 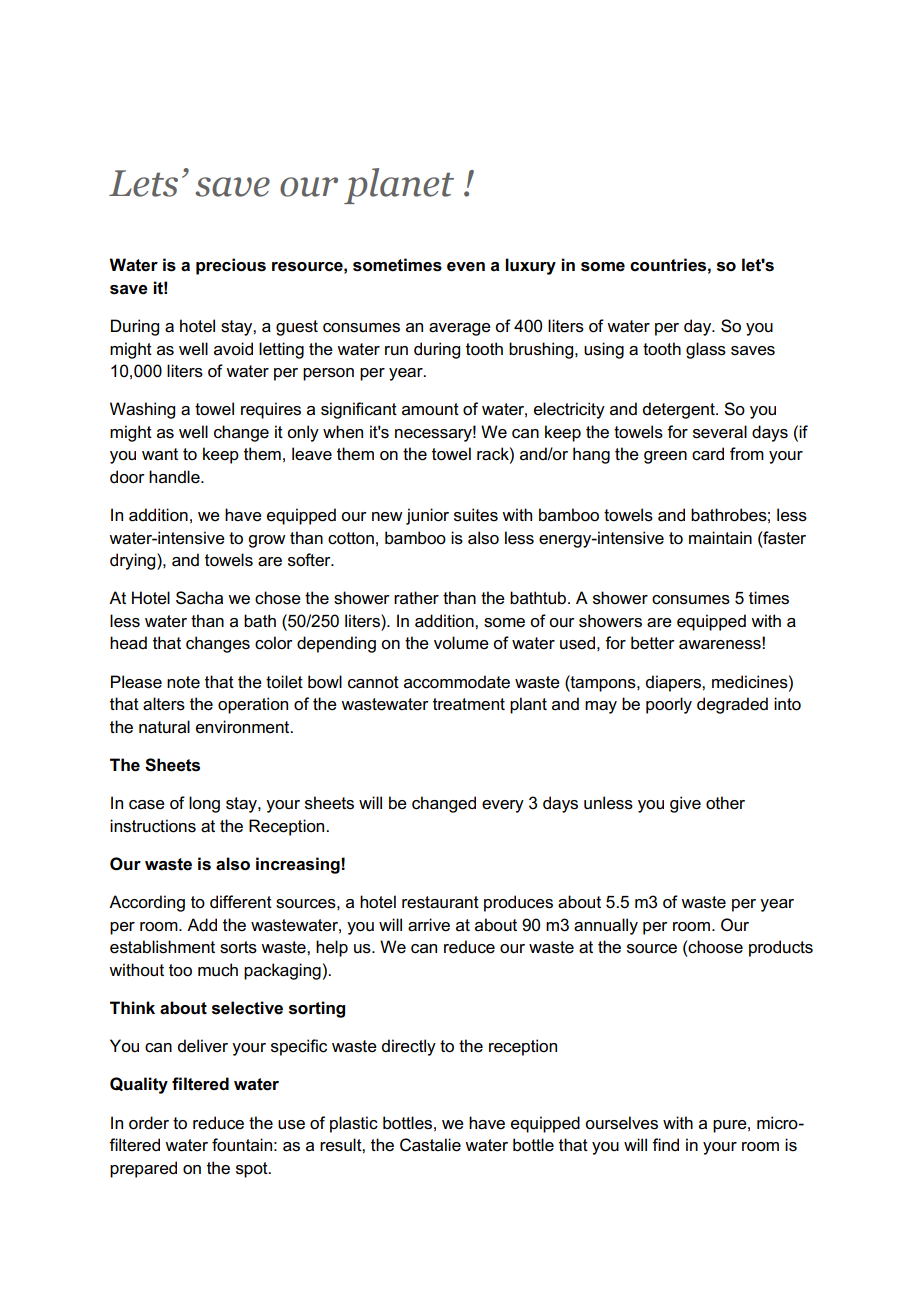 What do you see at coordinates (253, 1170) in the screenshot?
I see `spot` at bounding box center [253, 1170].
